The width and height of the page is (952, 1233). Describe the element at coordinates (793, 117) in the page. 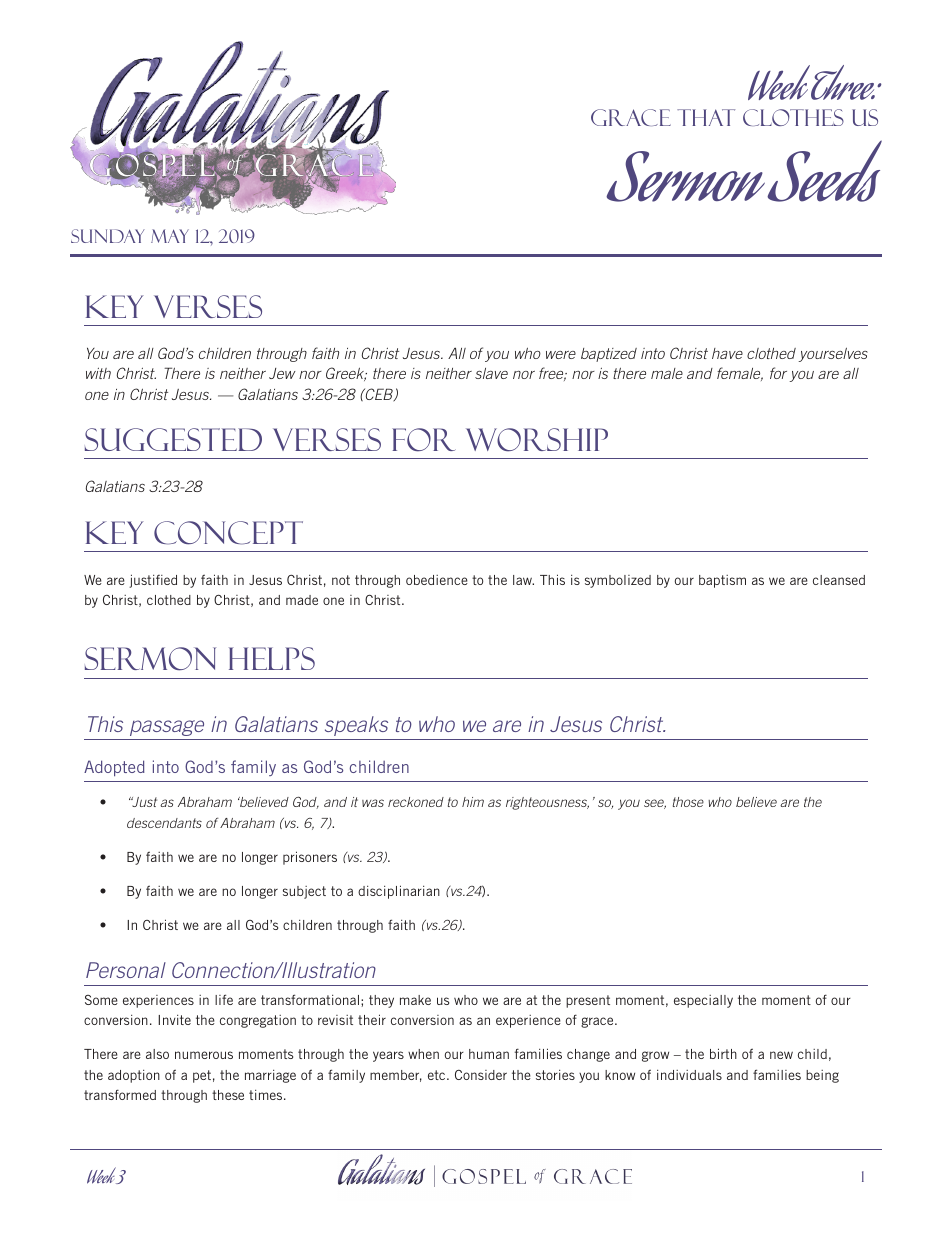

I see `Clothes` at that location.
